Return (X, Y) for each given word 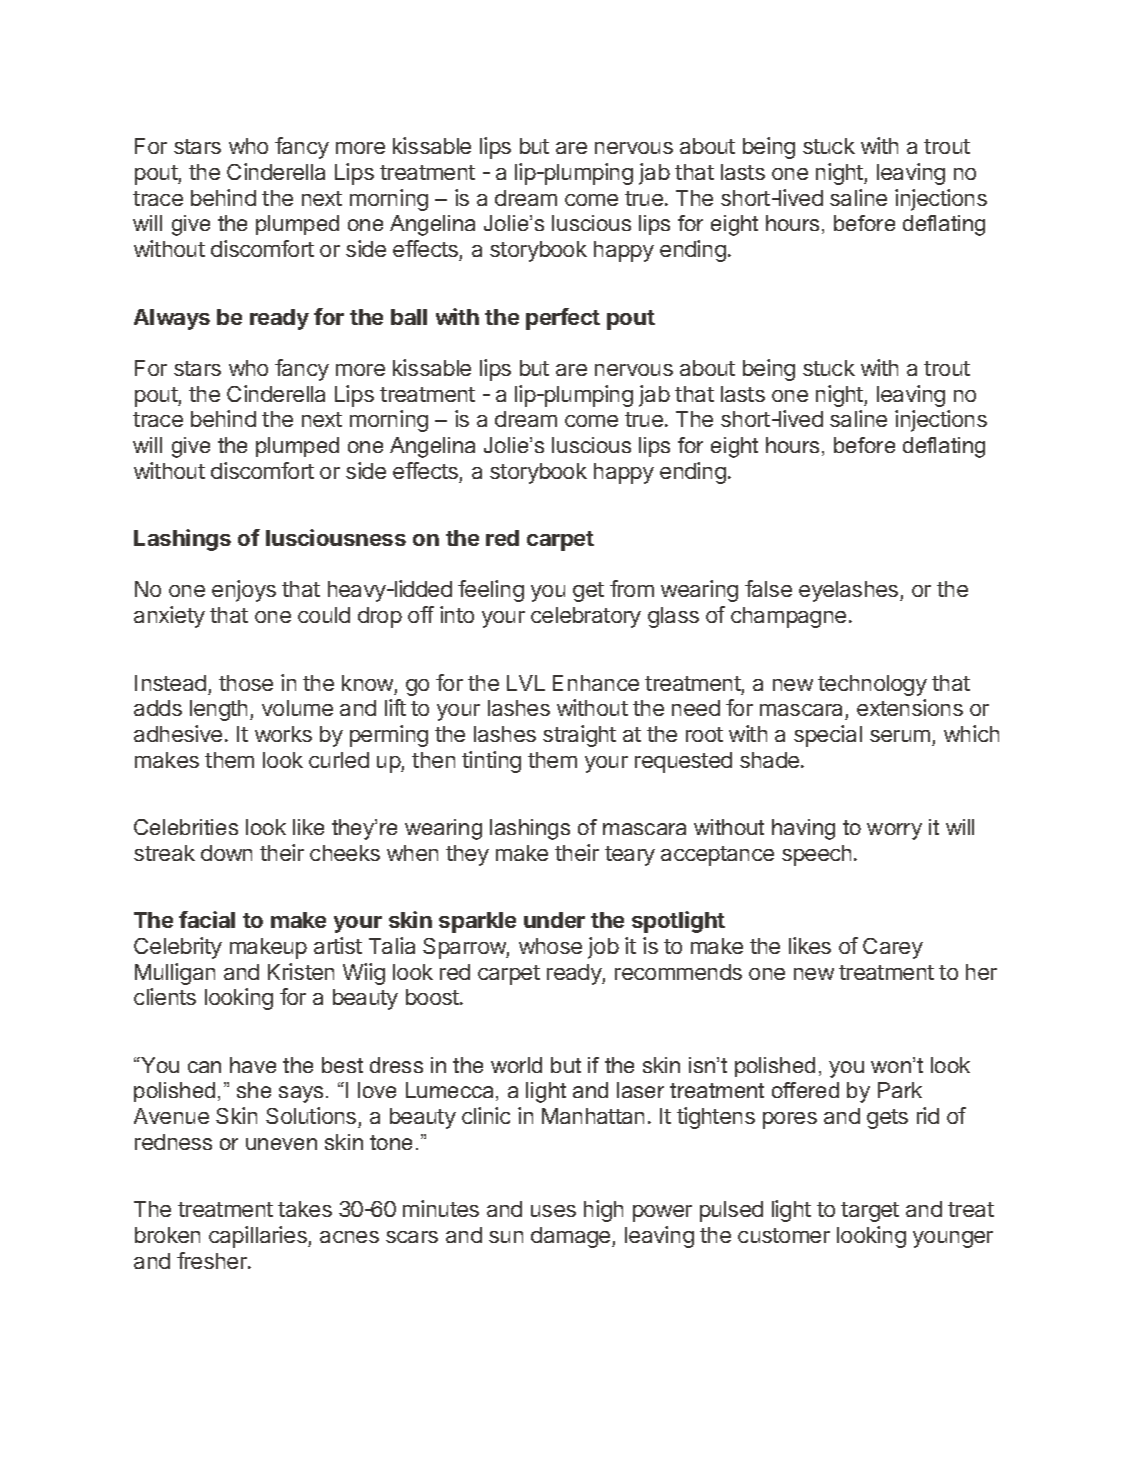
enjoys (244, 591)
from (632, 588)
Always (172, 319)
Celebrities (186, 827)
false (768, 588)
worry (894, 831)
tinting (491, 762)
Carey (893, 948)
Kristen (301, 971)
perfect (563, 319)
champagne (788, 617)
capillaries (259, 1237)
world (516, 1065)
